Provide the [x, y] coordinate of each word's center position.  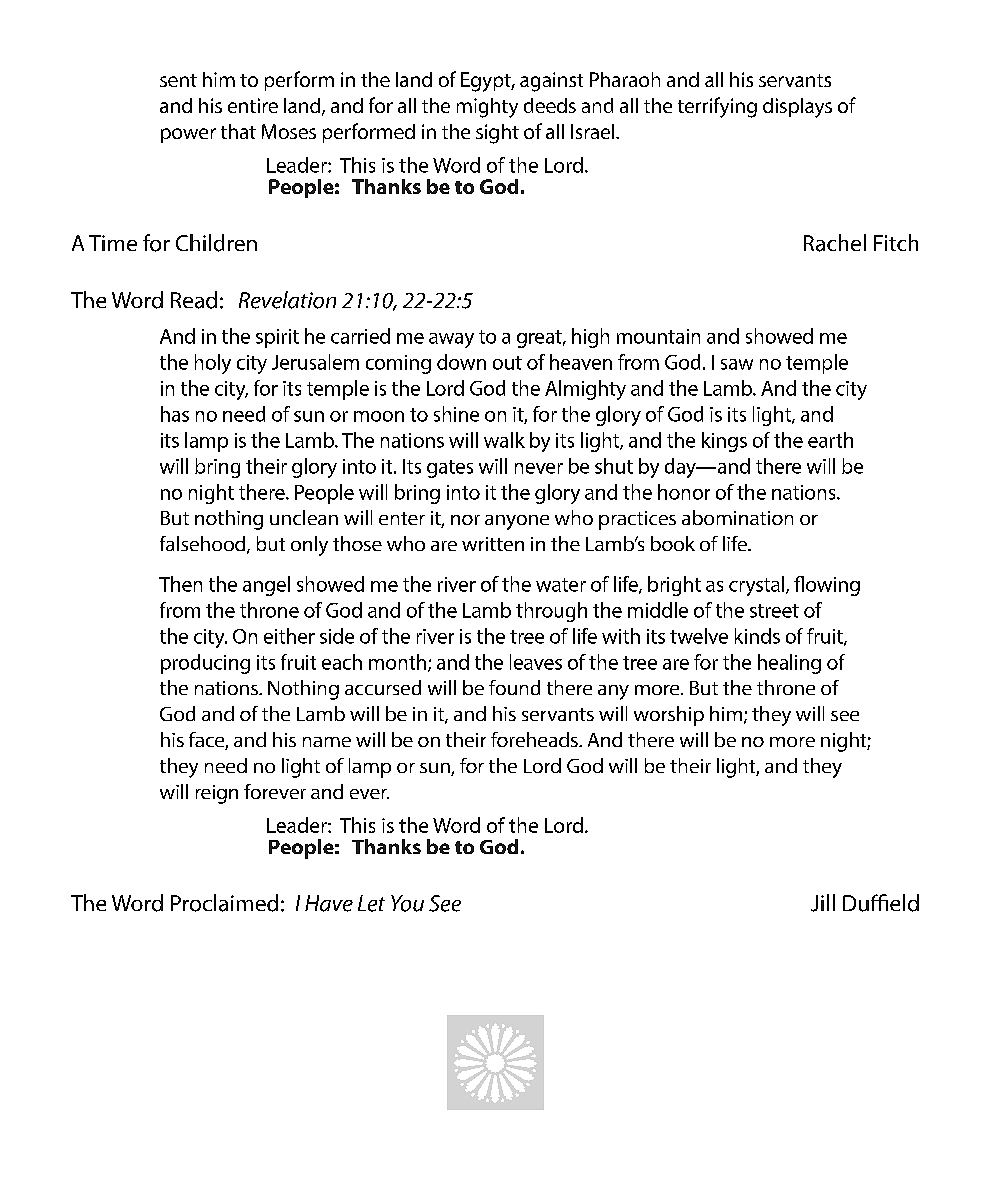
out [507, 363]
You [407, 903]
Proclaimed [224, 903]
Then [180, 584]
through [551, 612]
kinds [757, 636]
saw [737, 364]
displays [797, 108]
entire [253, 105]
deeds [550, 105]
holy [213, 364]
